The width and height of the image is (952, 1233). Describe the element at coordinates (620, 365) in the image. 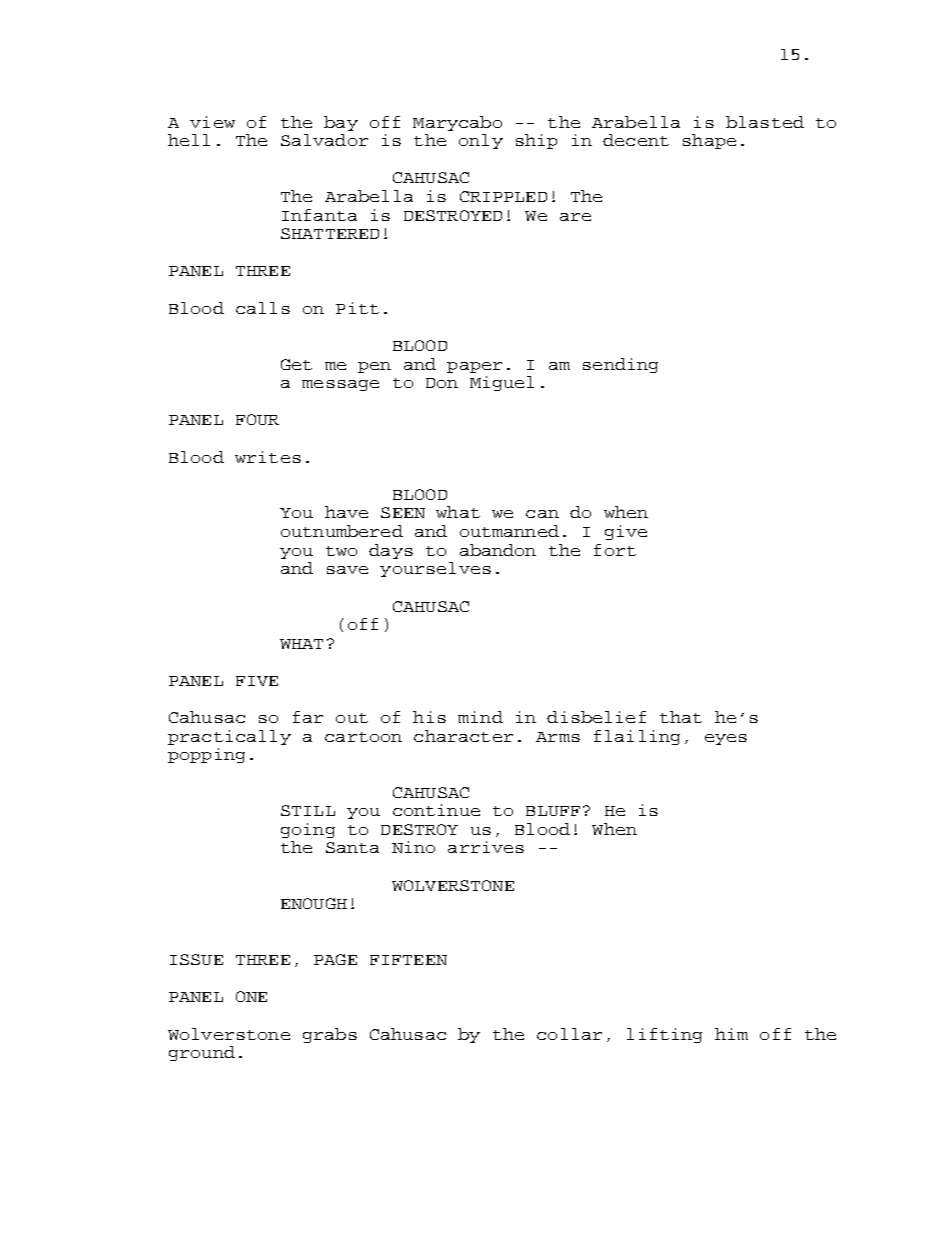

I see `sending` at that location.
